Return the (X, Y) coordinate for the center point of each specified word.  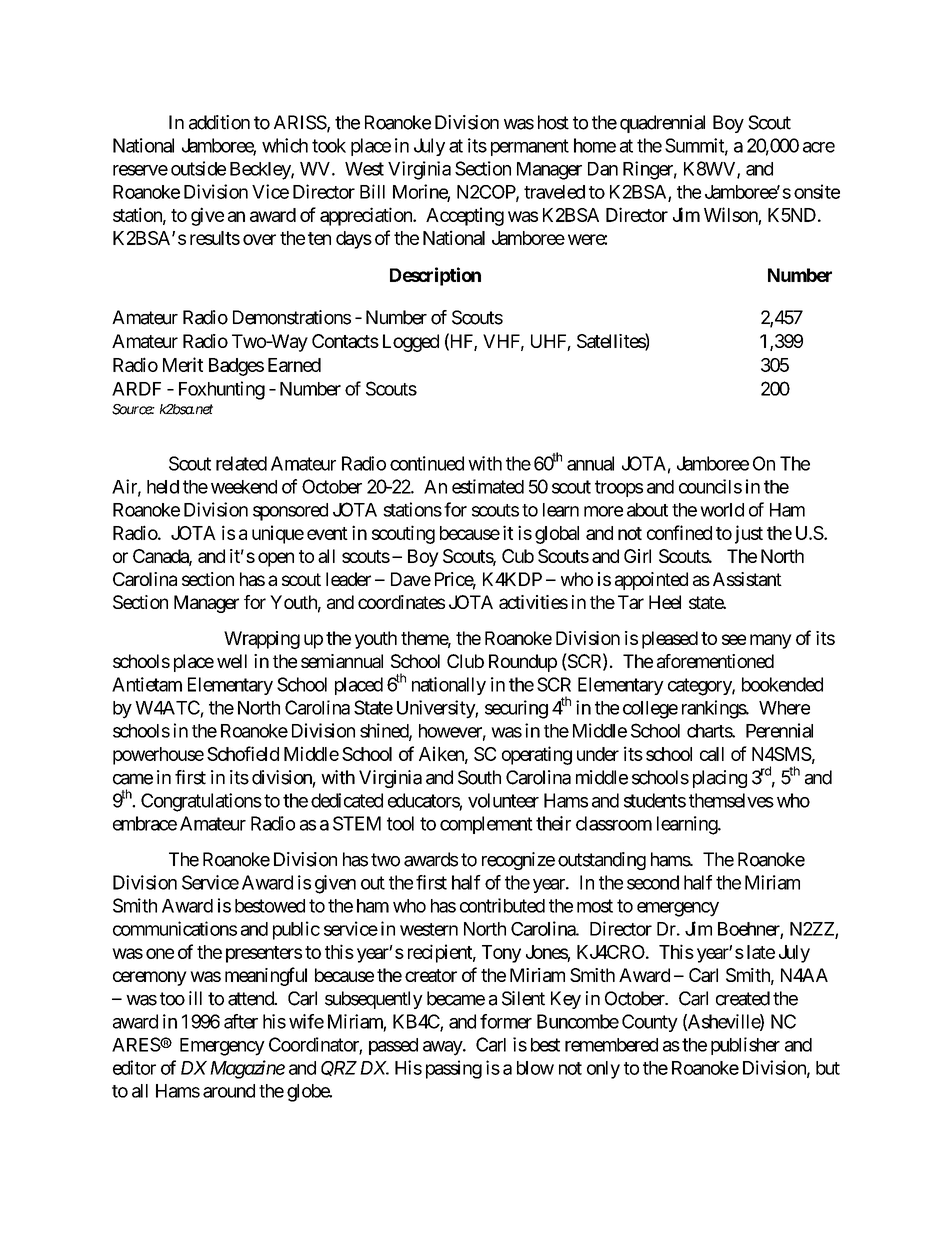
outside (198, 168)
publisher (745, 1046)
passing (454, 1069)
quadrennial (662, 124)
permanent (530, 147)
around (229, 1091)
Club (465, 661)
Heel (665, 602)
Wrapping (262, 640)
